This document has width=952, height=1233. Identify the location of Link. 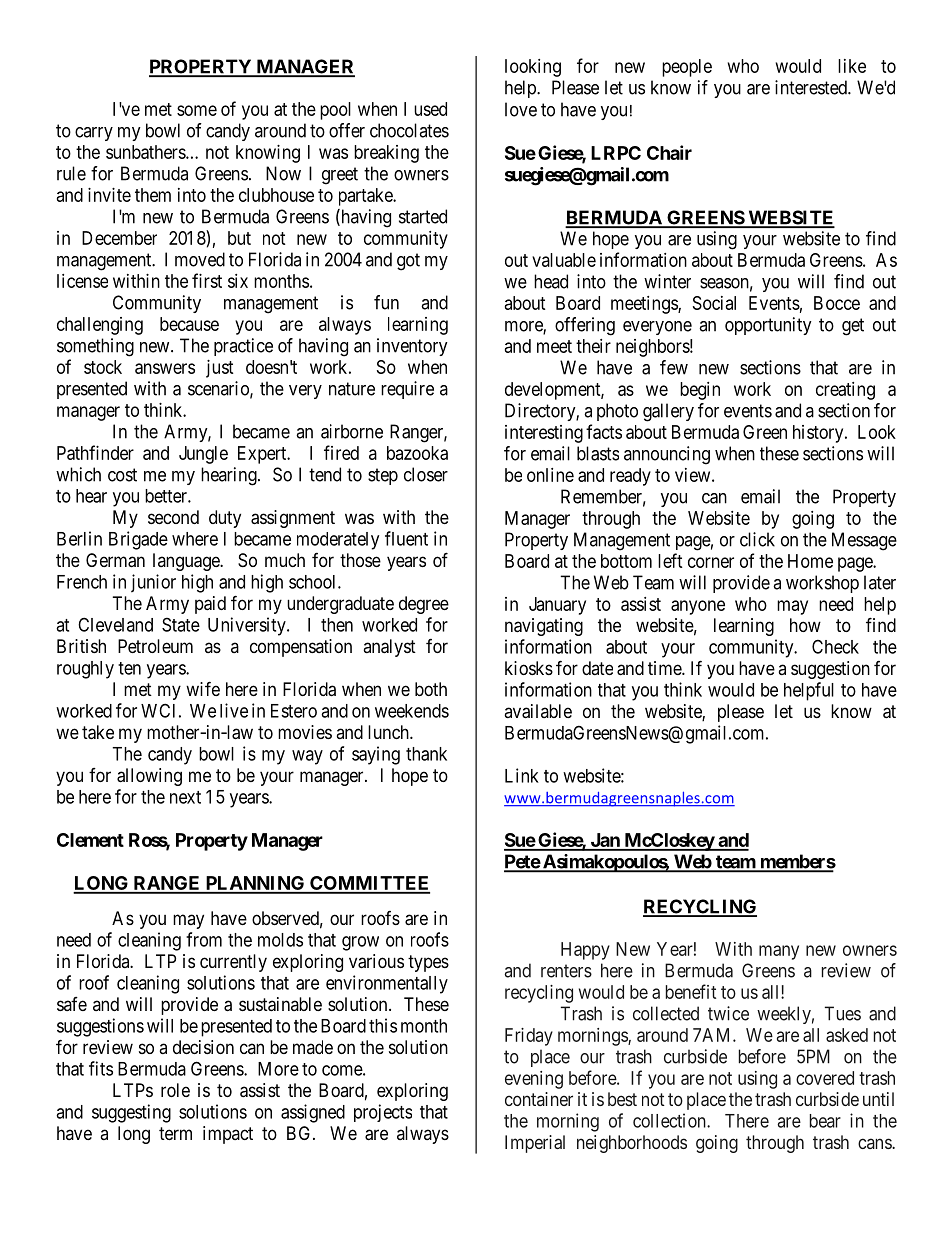
(522, 775).
